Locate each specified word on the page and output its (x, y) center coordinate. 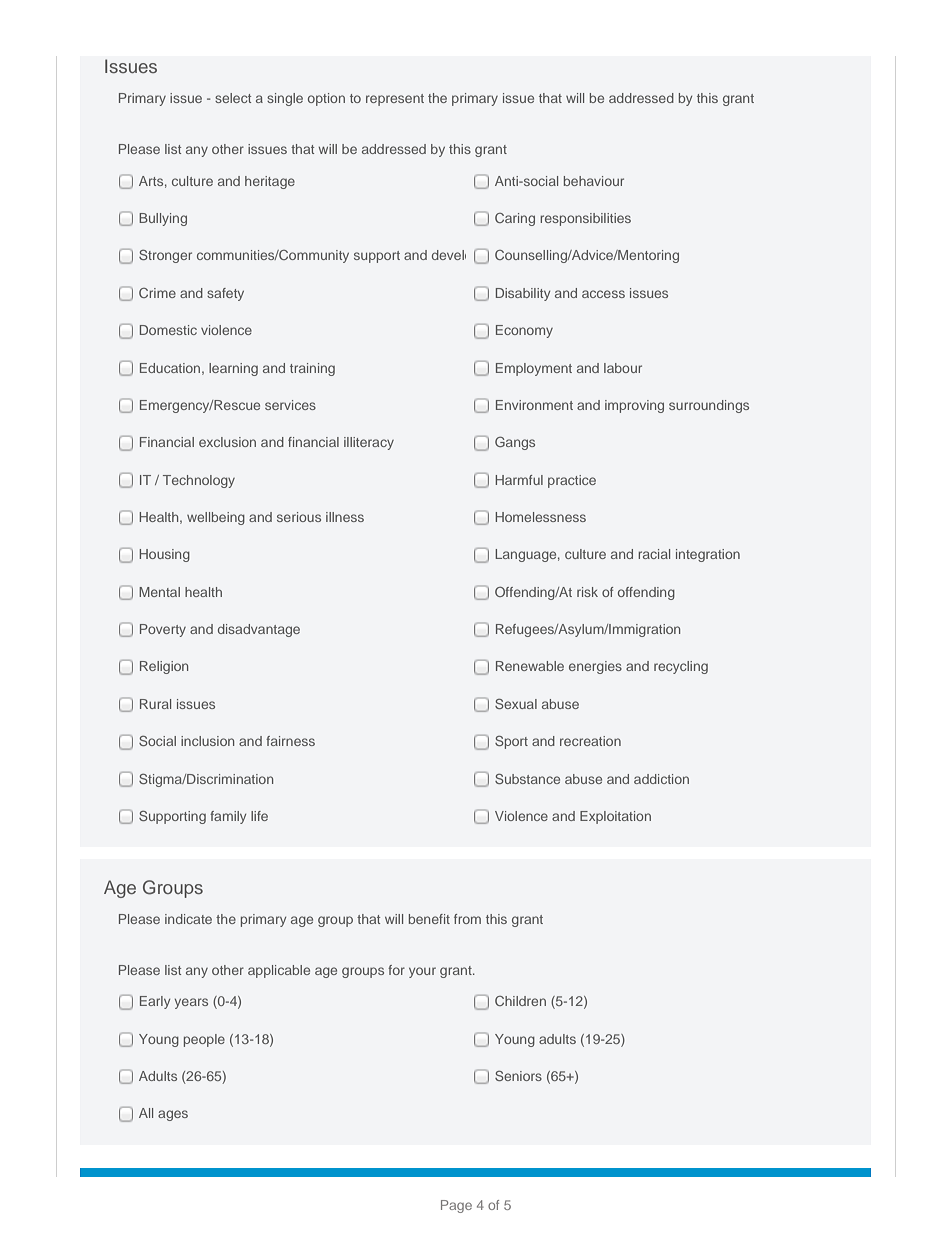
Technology (199, 481)
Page (456, 1206)
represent (395, 100)
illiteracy (369, 443)
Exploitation (615, 817)
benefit (429, 919)
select (233, 98)
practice (572, 481)
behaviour (594, 181)
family (228, 817)
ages (173, 1115)
